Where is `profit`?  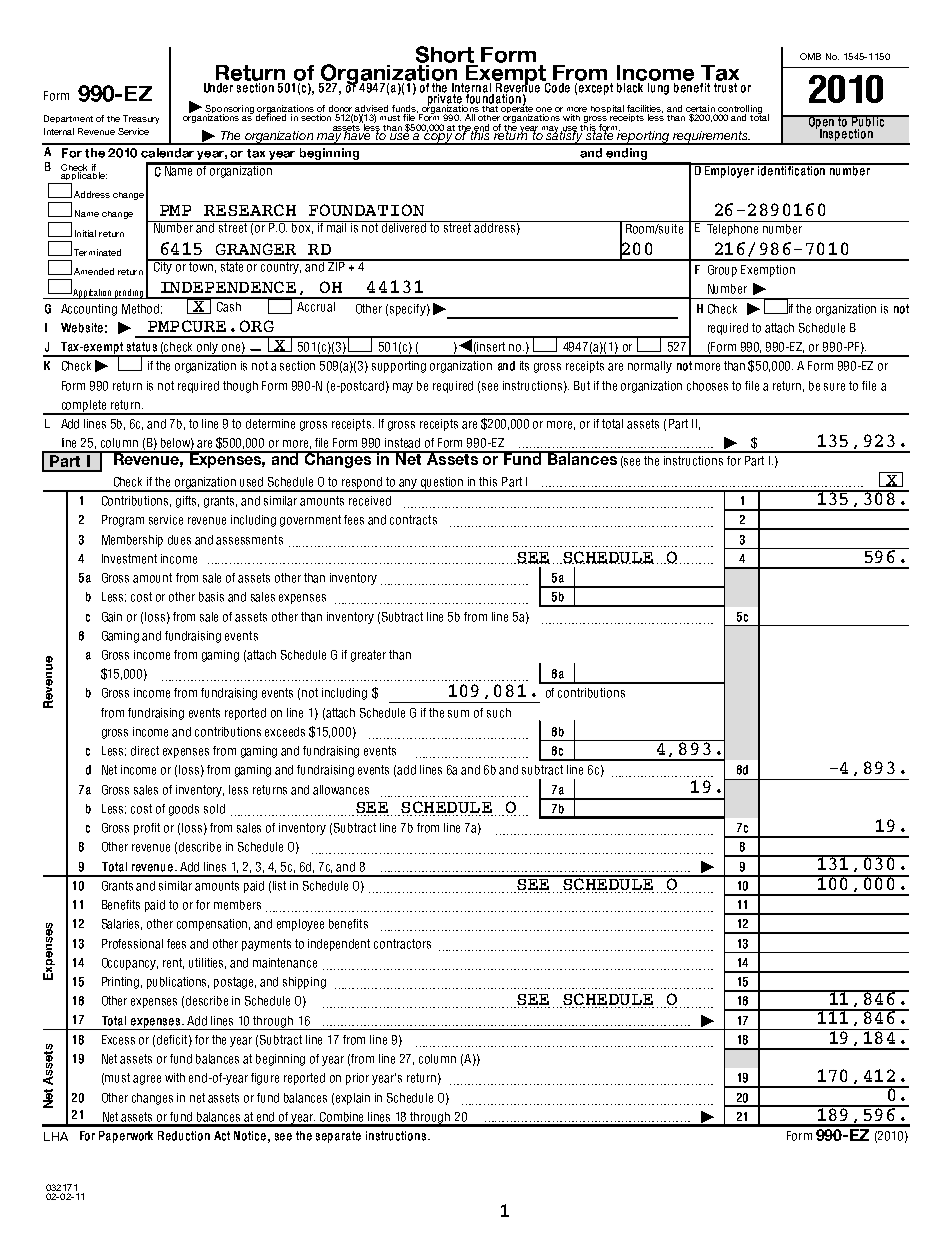
profit is located at coordinates (147, 829).
